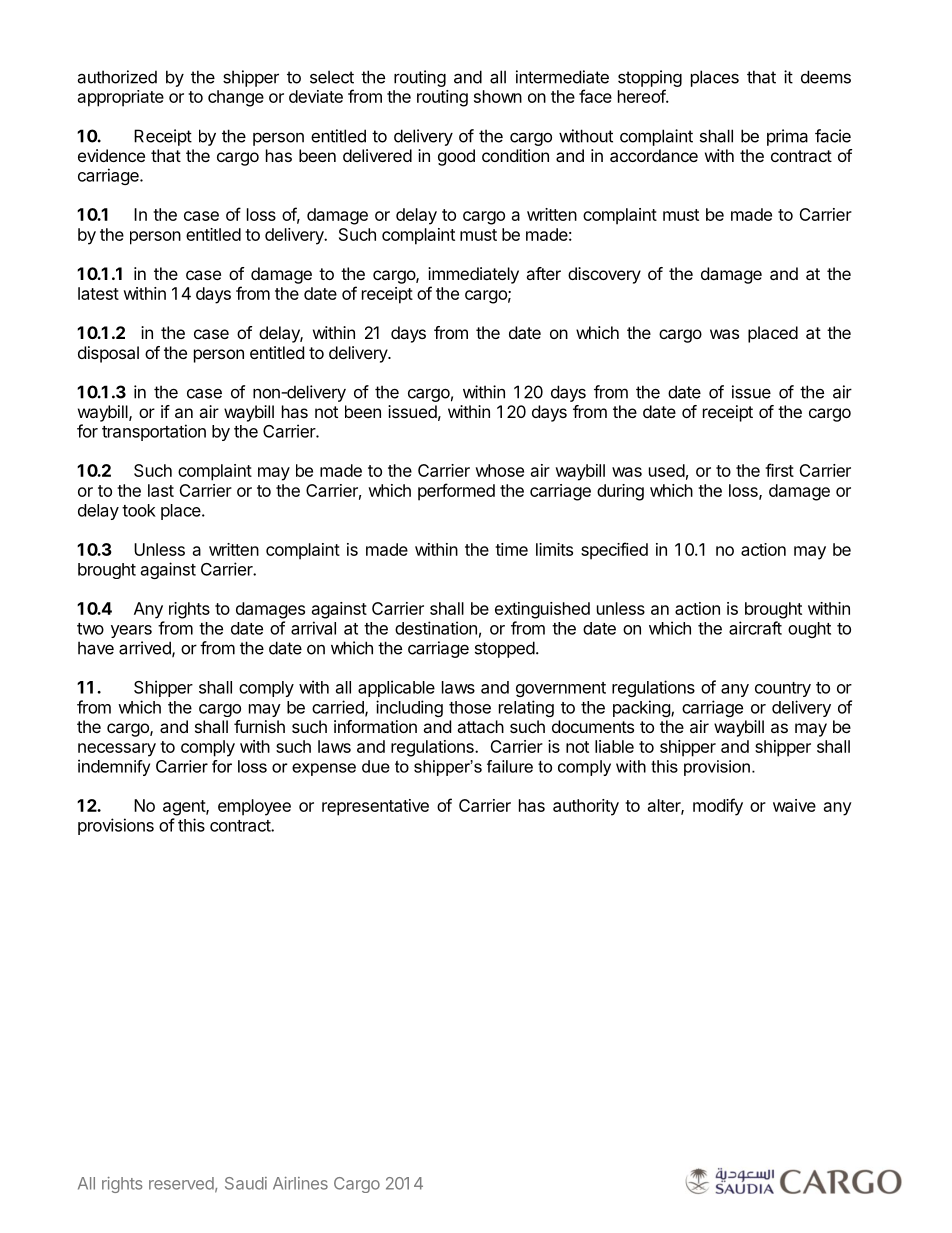  Describe the element at coordinates (718, 807) in the screenshot. I see `modify` at that location.
